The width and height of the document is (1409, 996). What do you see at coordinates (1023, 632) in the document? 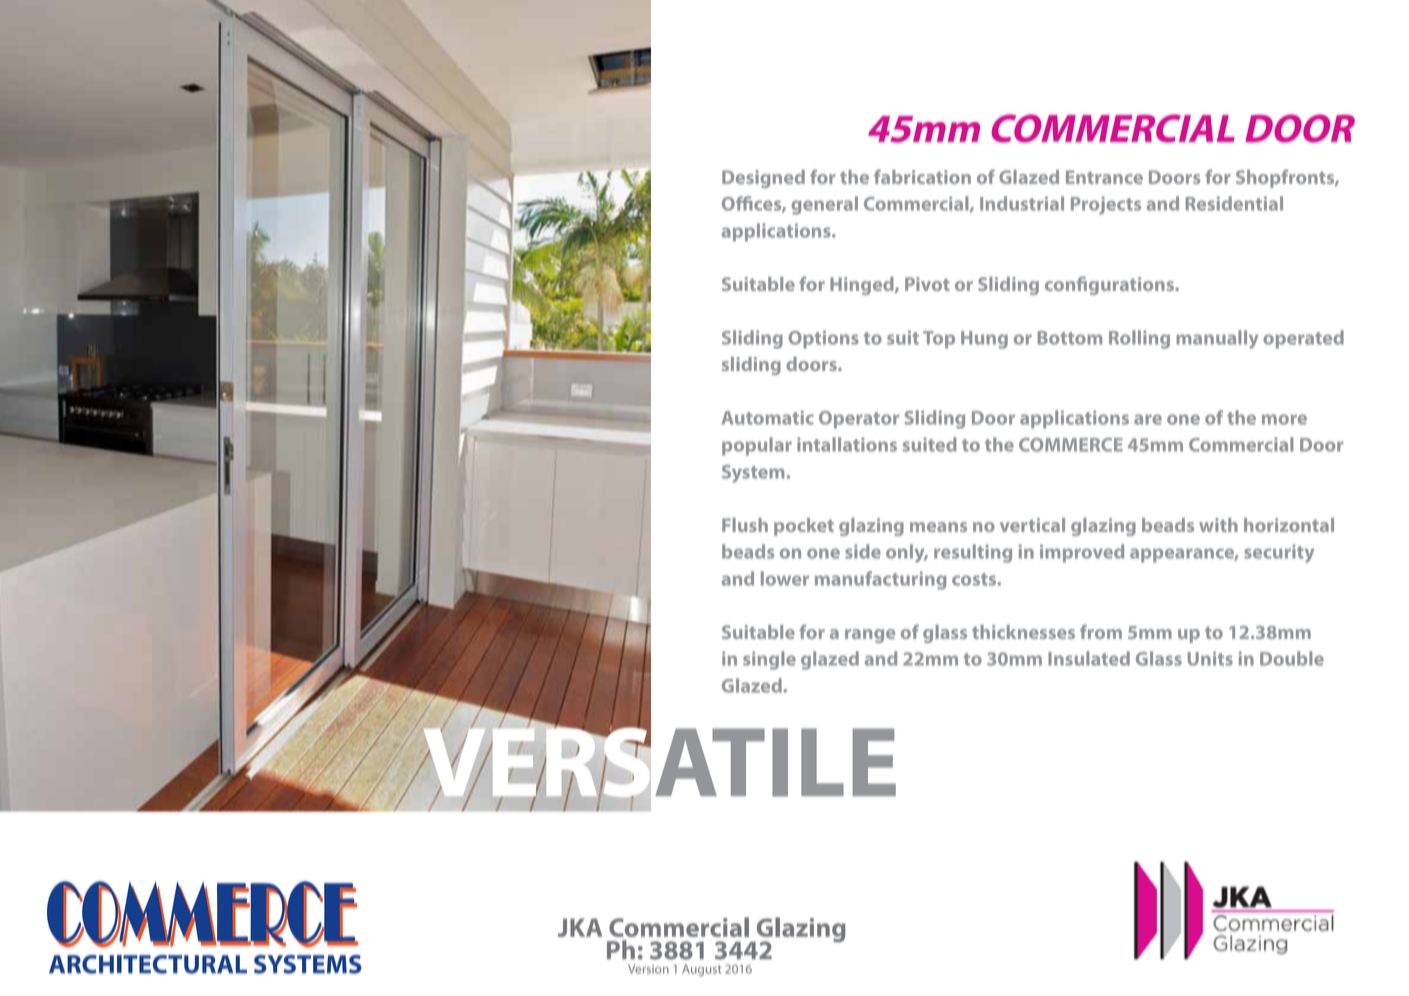
I see `thicknesses` at bounding box center [1023, 632].
